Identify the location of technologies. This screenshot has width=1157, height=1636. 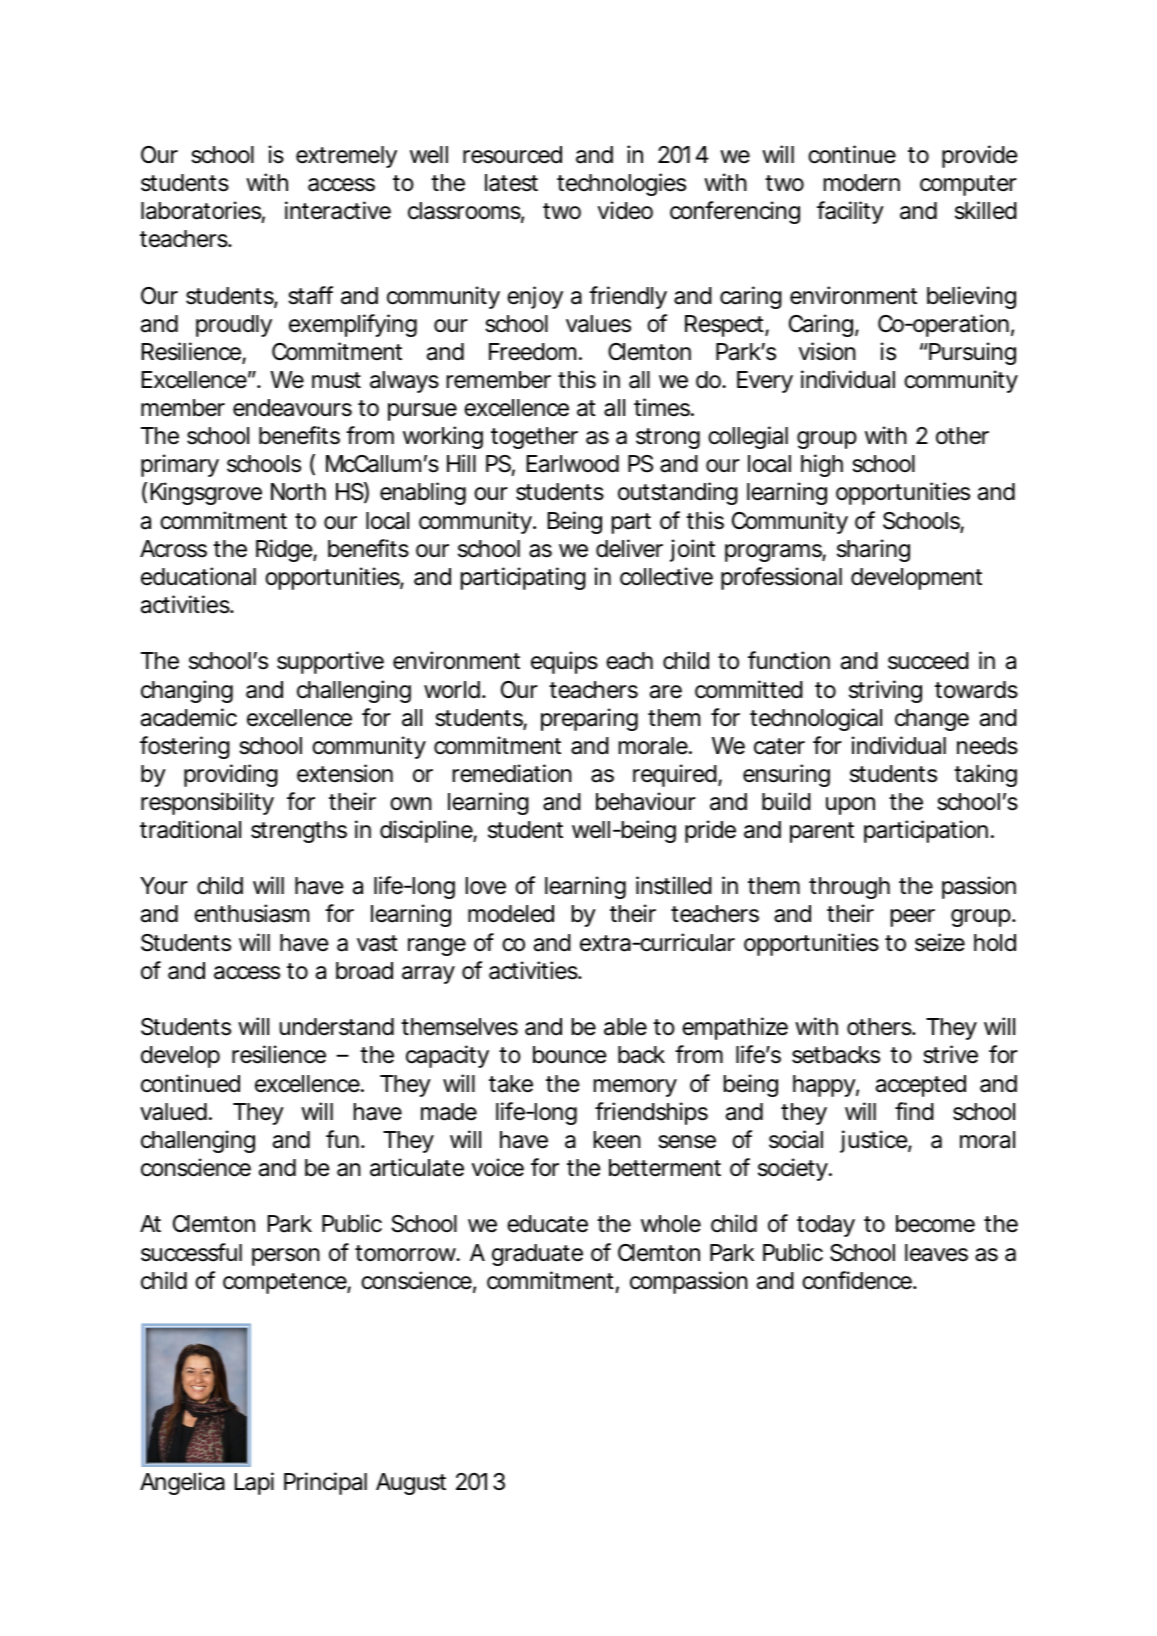
(621, 184).
